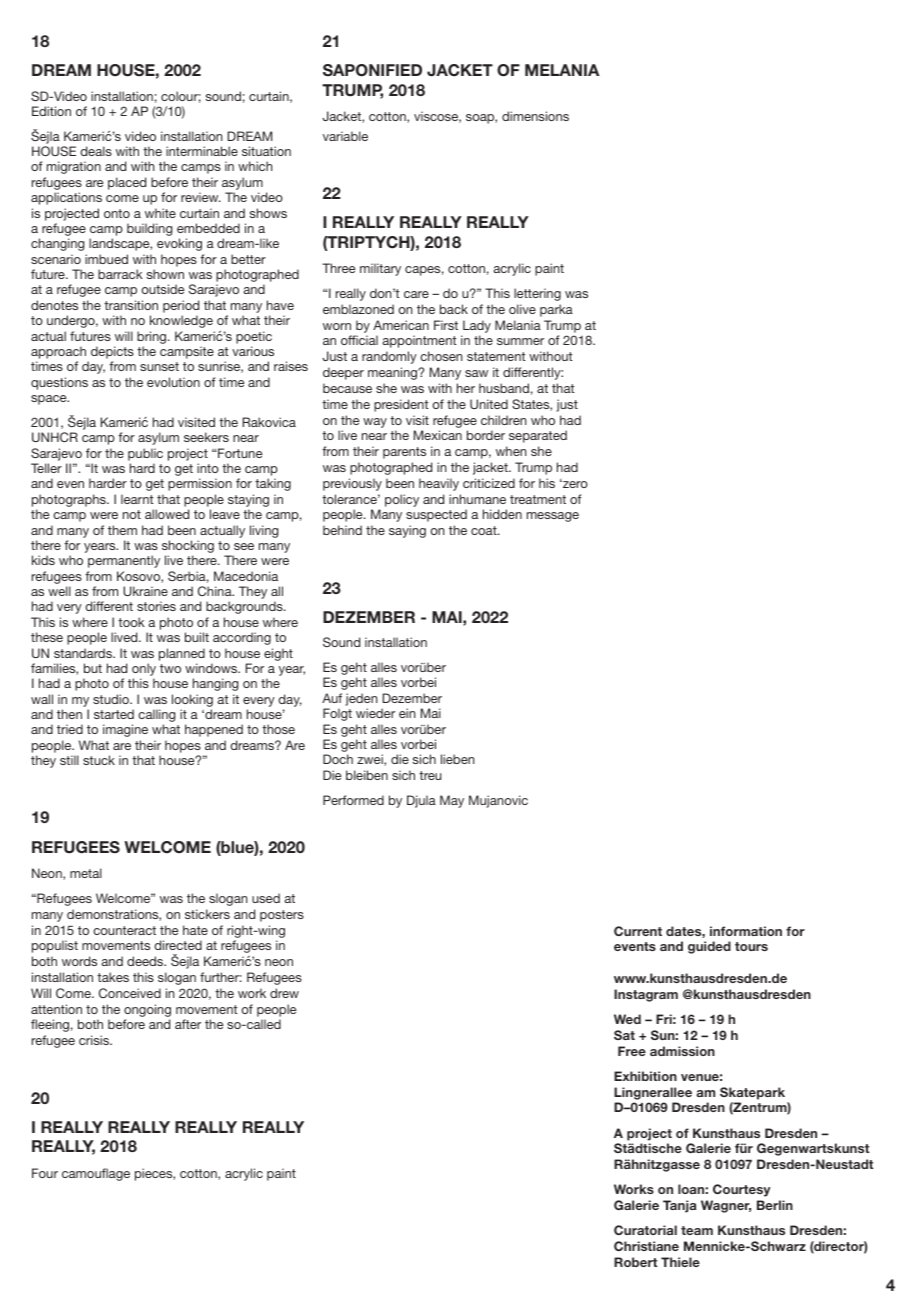 Image resolution: width=924 pixels, height=1308 pixels. What do you see at coordinates (144, 671) in the image?
I see `only` at bounding box center [144, 671].
